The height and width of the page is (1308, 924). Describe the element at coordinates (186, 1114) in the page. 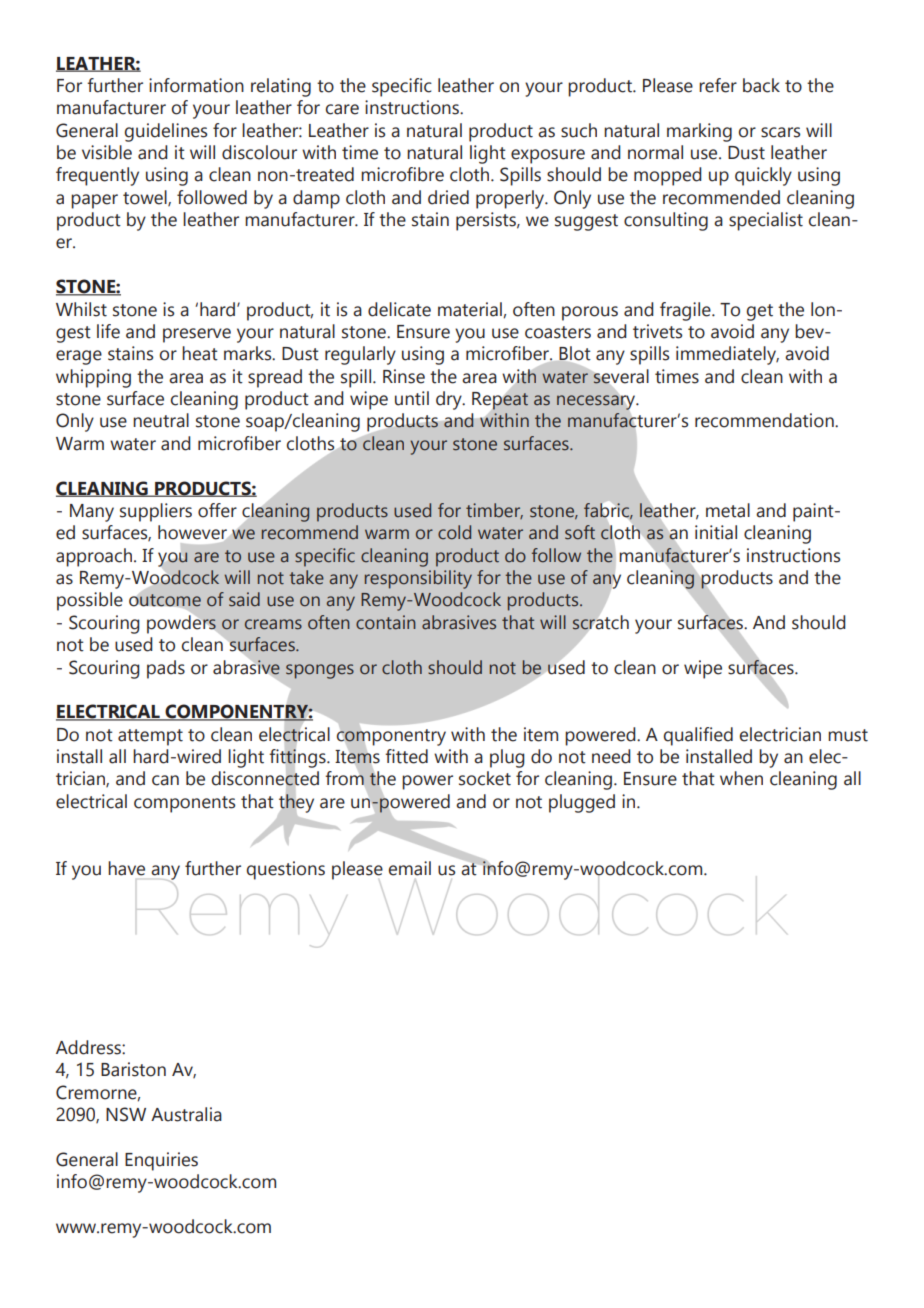

I see `Australia` at that location.
